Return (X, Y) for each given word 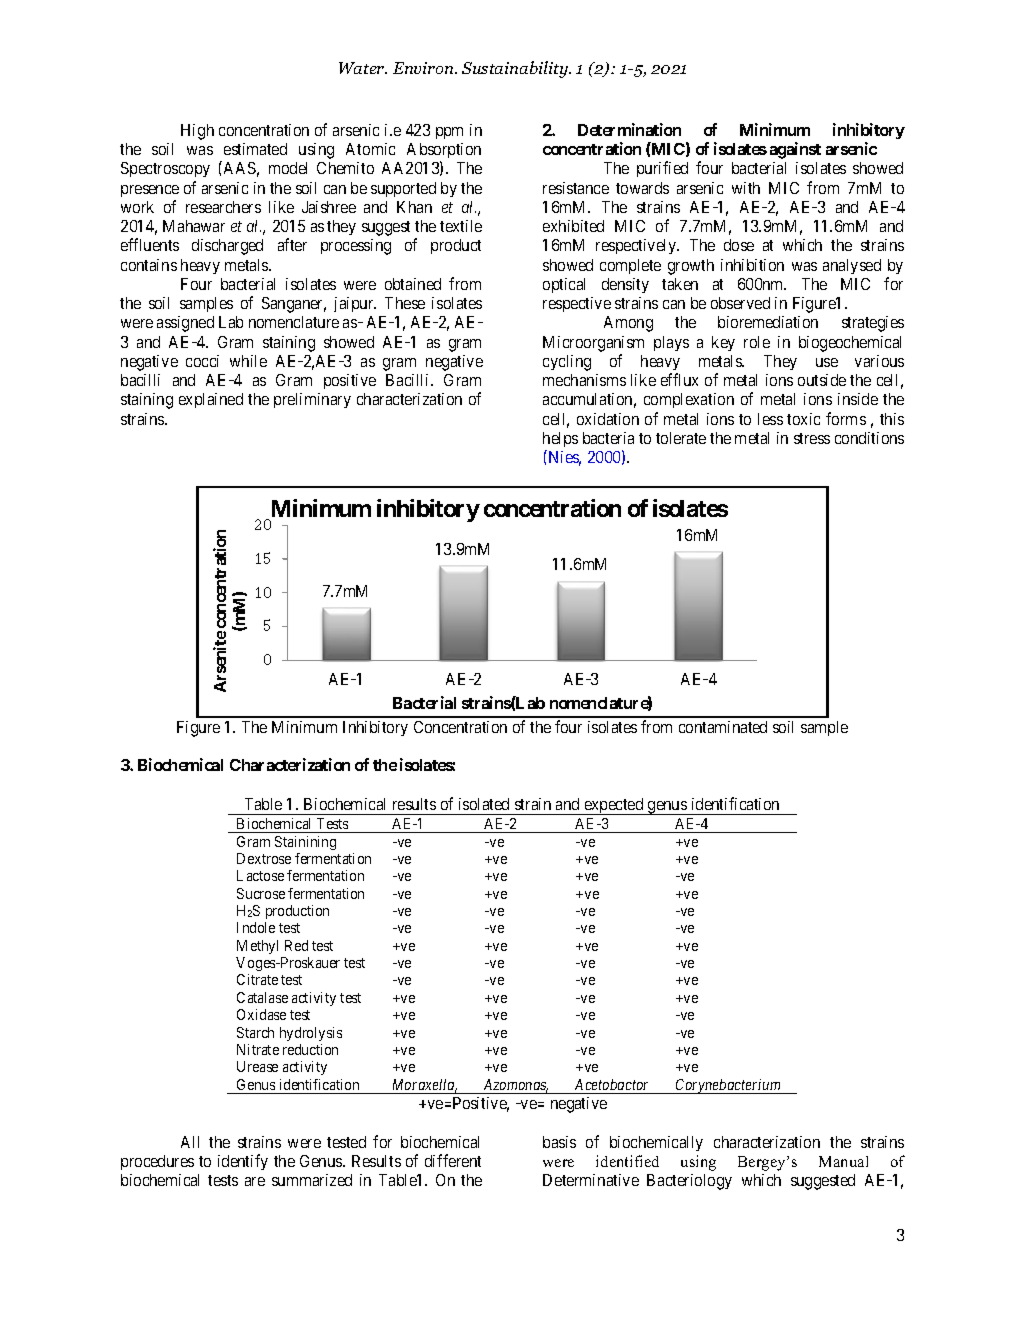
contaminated (723, 727)
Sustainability (516, 69)
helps (560, 441)
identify (243, 1162)
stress (812, 438)
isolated (484, 804)
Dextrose (264, 858)
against (795, 150)
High (197, 132)
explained (211, 400)
